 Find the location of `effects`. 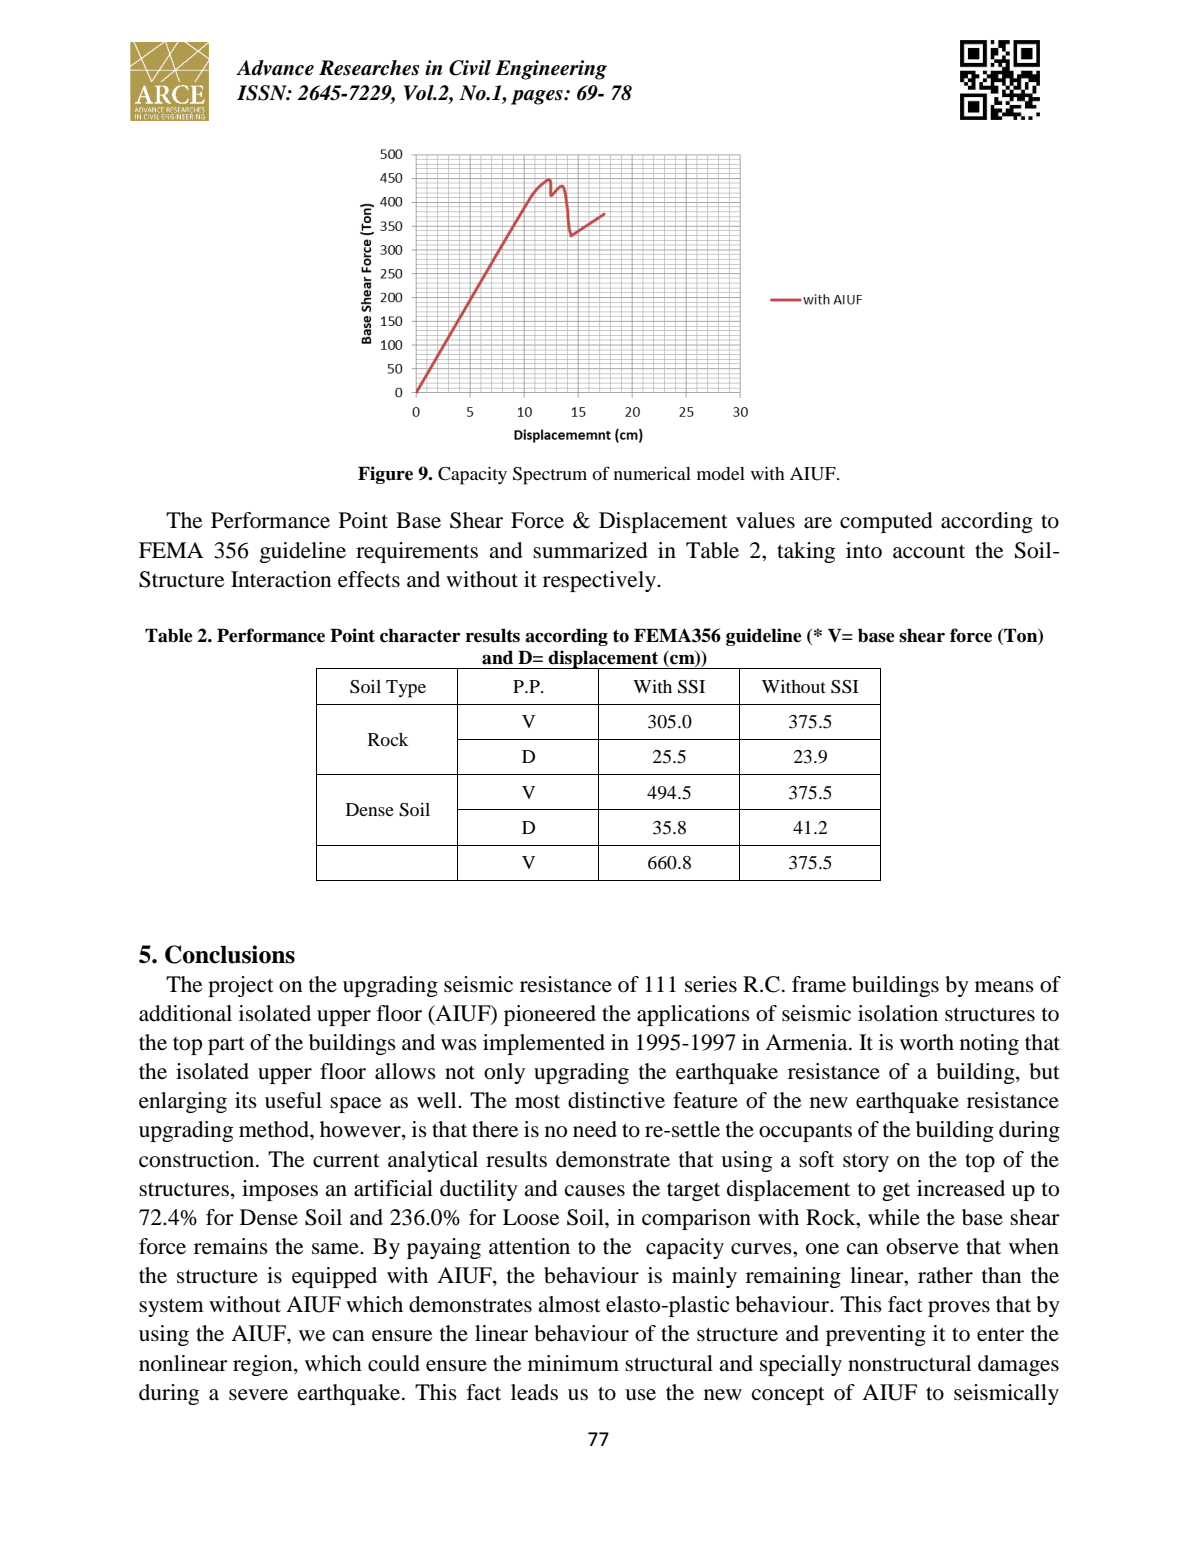

effects is located at coordinates (369, 579).
